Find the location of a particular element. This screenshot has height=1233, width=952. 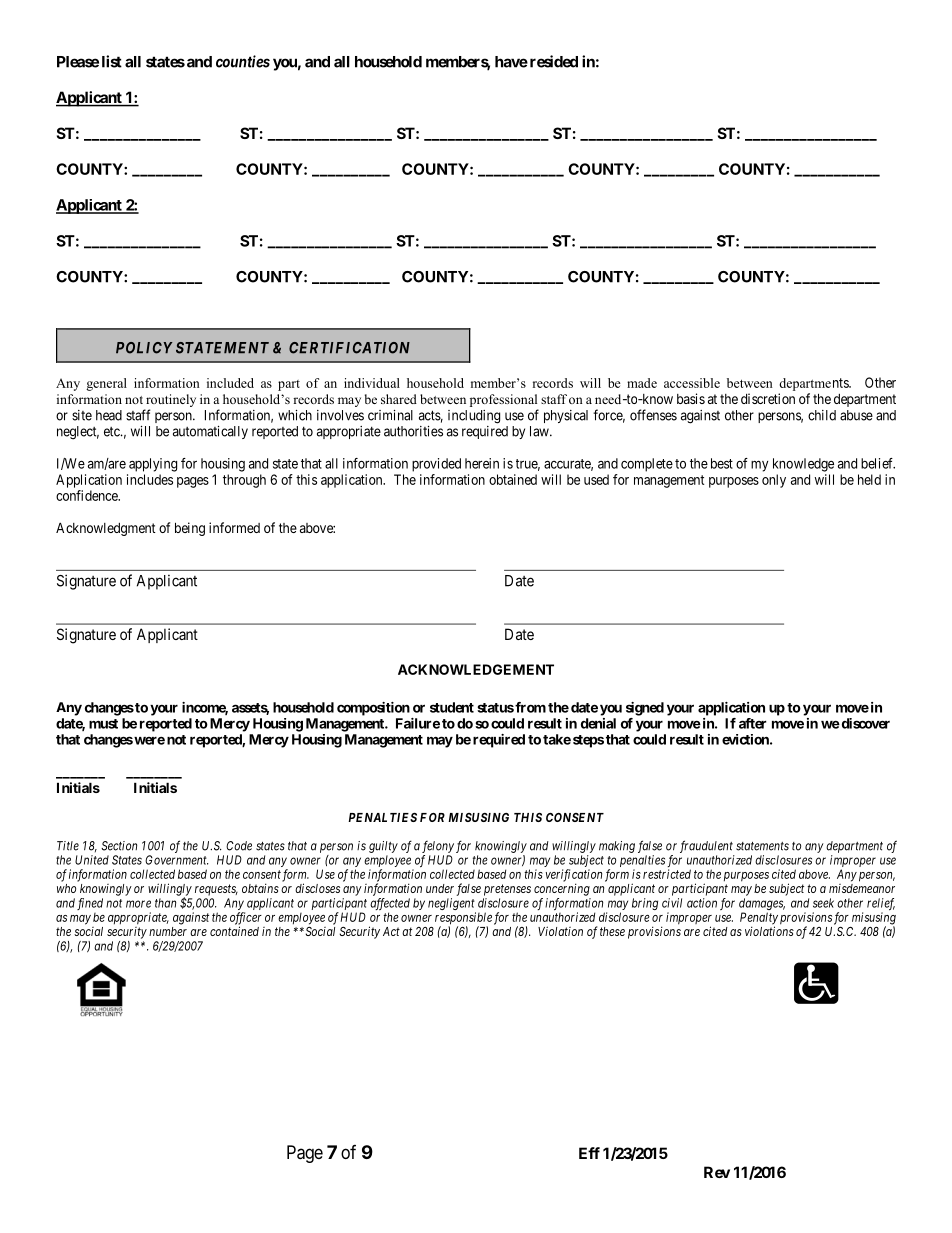

being is located at coordinates (190, 529).
